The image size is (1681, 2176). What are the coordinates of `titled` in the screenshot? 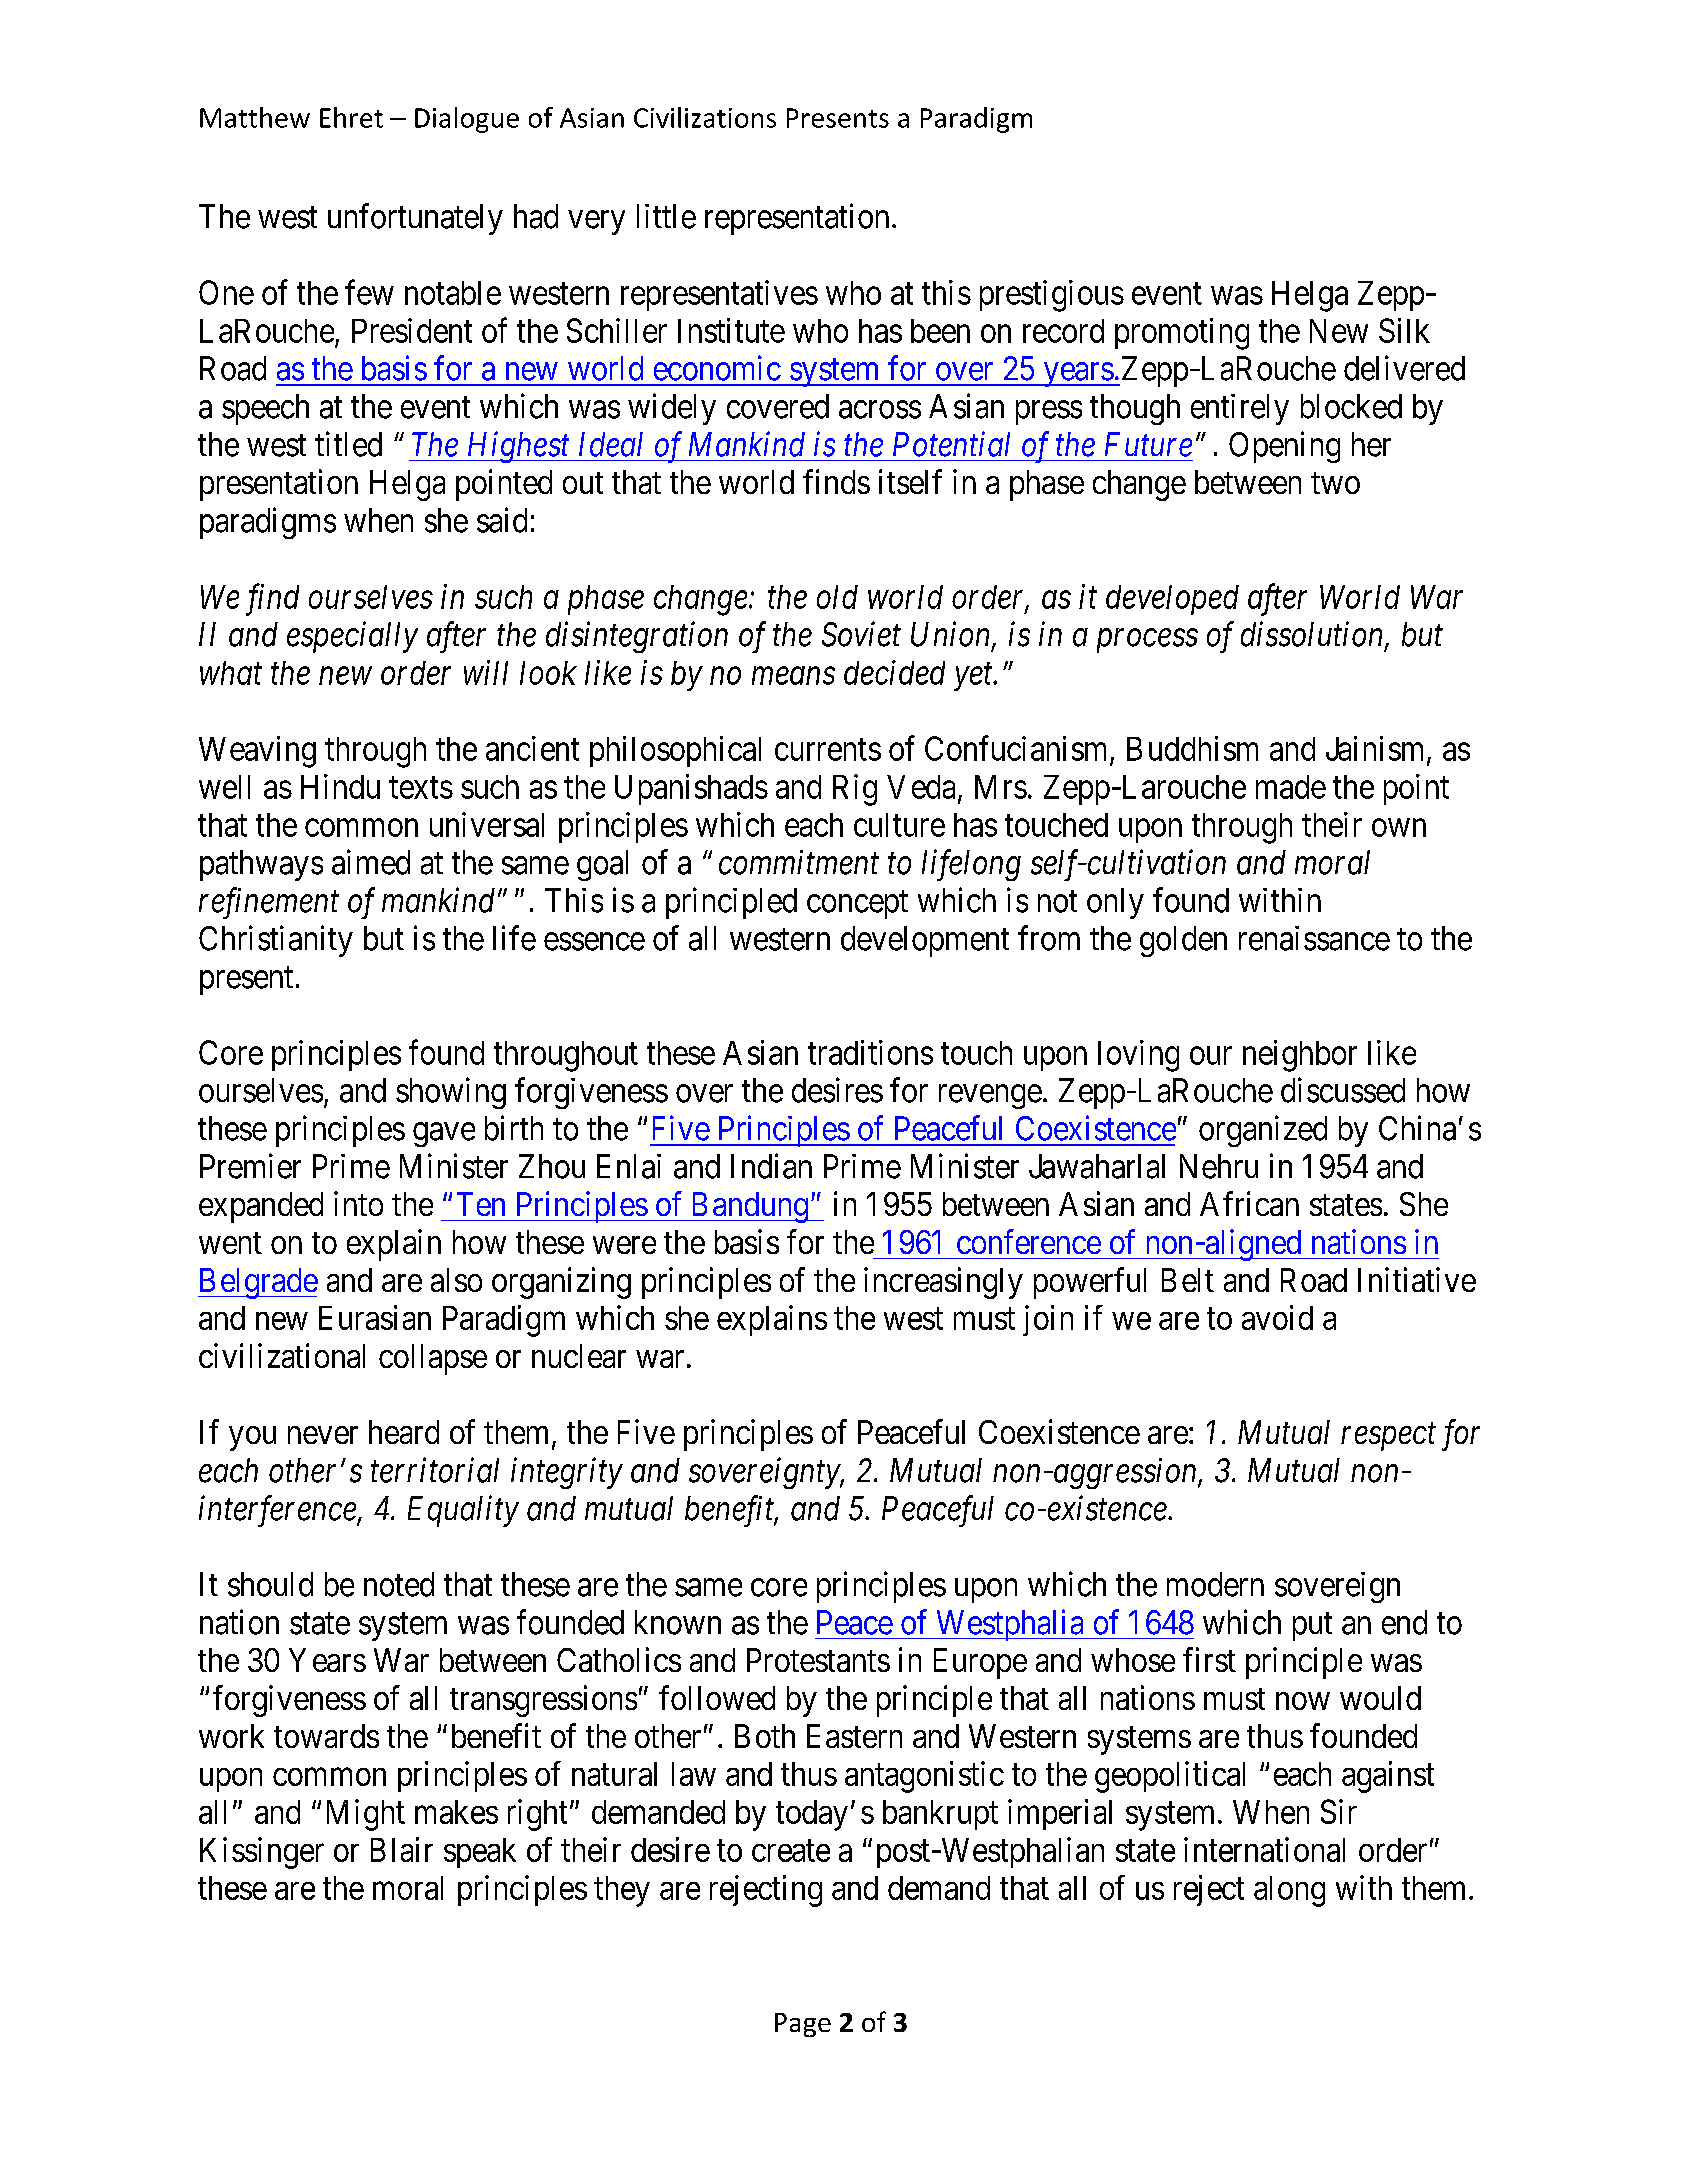 It's located at (348, 444).
